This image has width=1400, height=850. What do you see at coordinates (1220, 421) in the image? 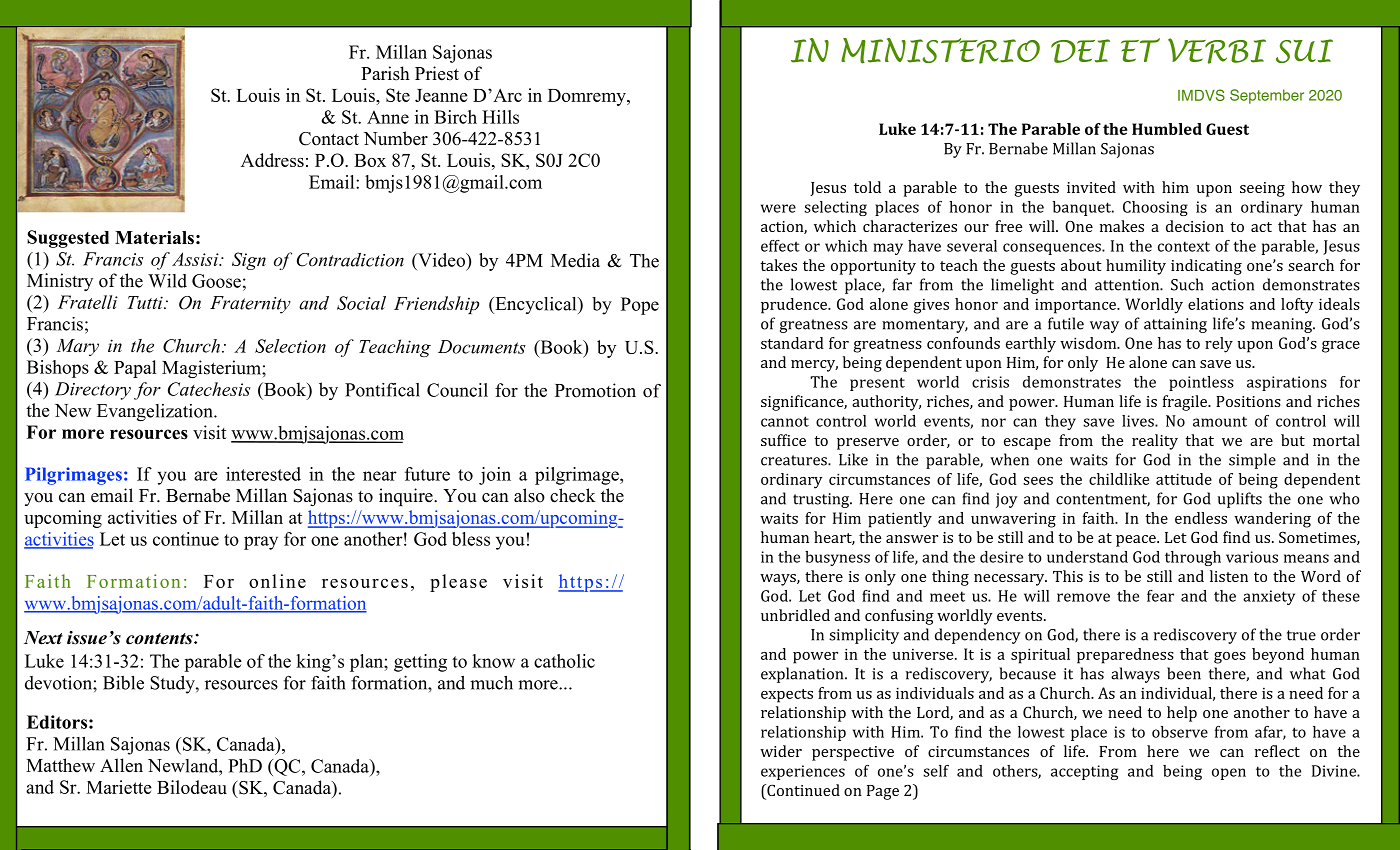
I see `amount` at bounding box center [1220, 421].
